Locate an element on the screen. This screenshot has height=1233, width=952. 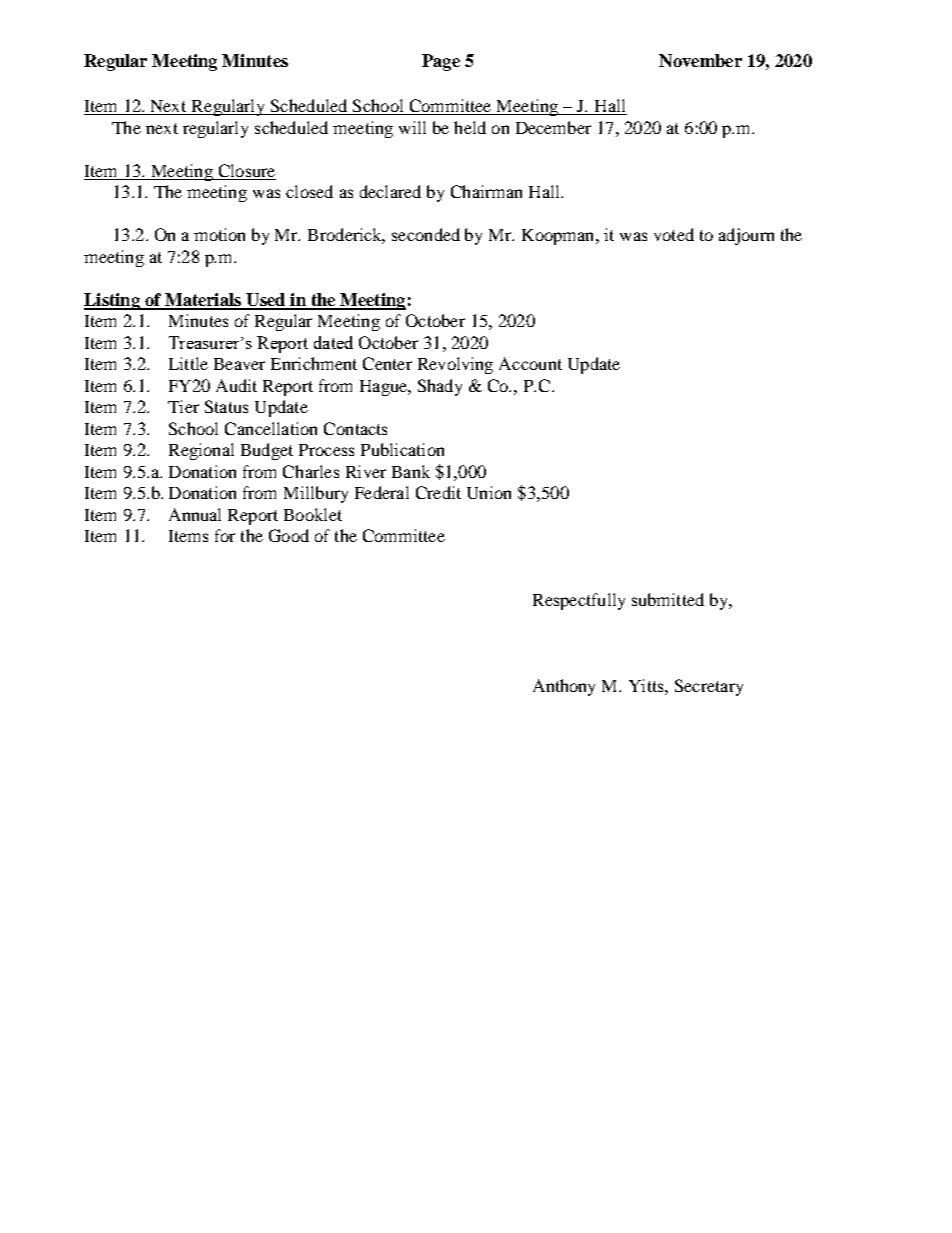
Account is located at coordinates (530, 363).
